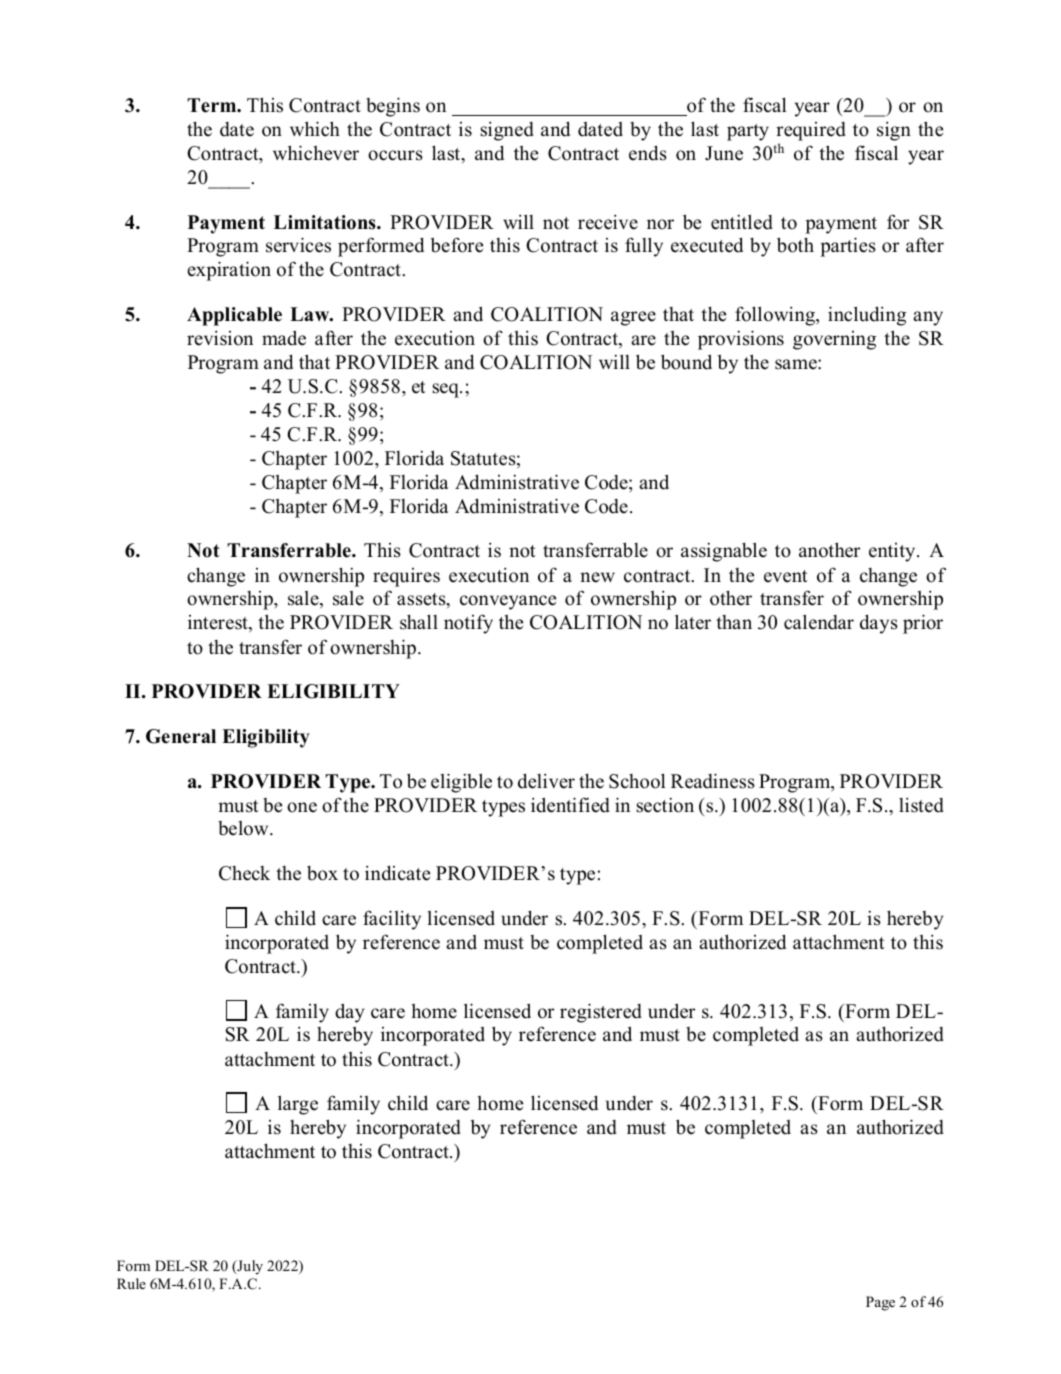 This image has height=1374, width=1061. What do you see at coordinates (298, 245) in the image?
I see `services` at bounding box center [298, 245].
